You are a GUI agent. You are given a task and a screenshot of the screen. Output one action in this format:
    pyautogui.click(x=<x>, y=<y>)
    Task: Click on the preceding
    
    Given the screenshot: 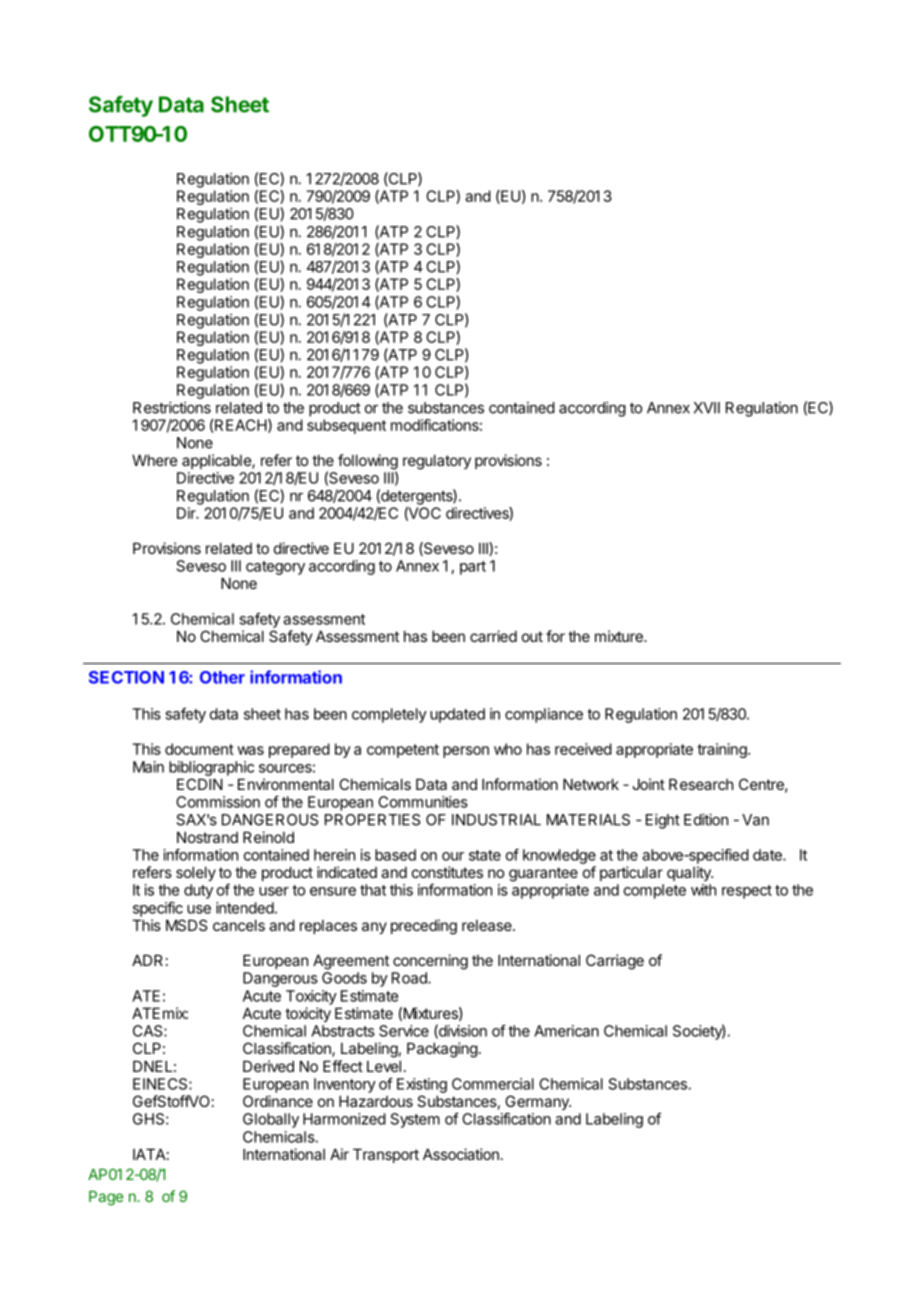 What is the action you would take?
    pyautogui.click(x=424, y=927)
